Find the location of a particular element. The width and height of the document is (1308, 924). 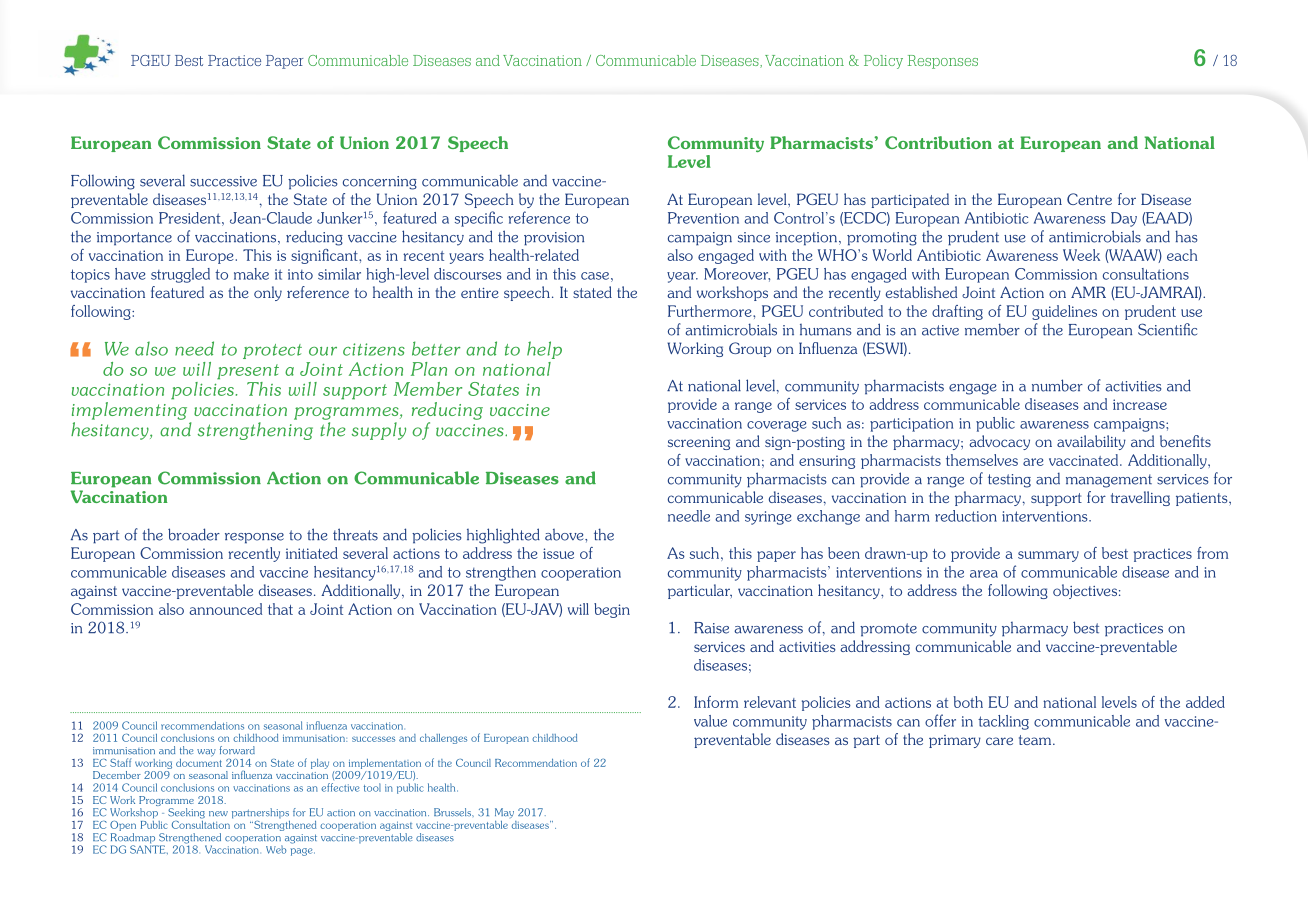

new is located at coordinates (218, 814).
